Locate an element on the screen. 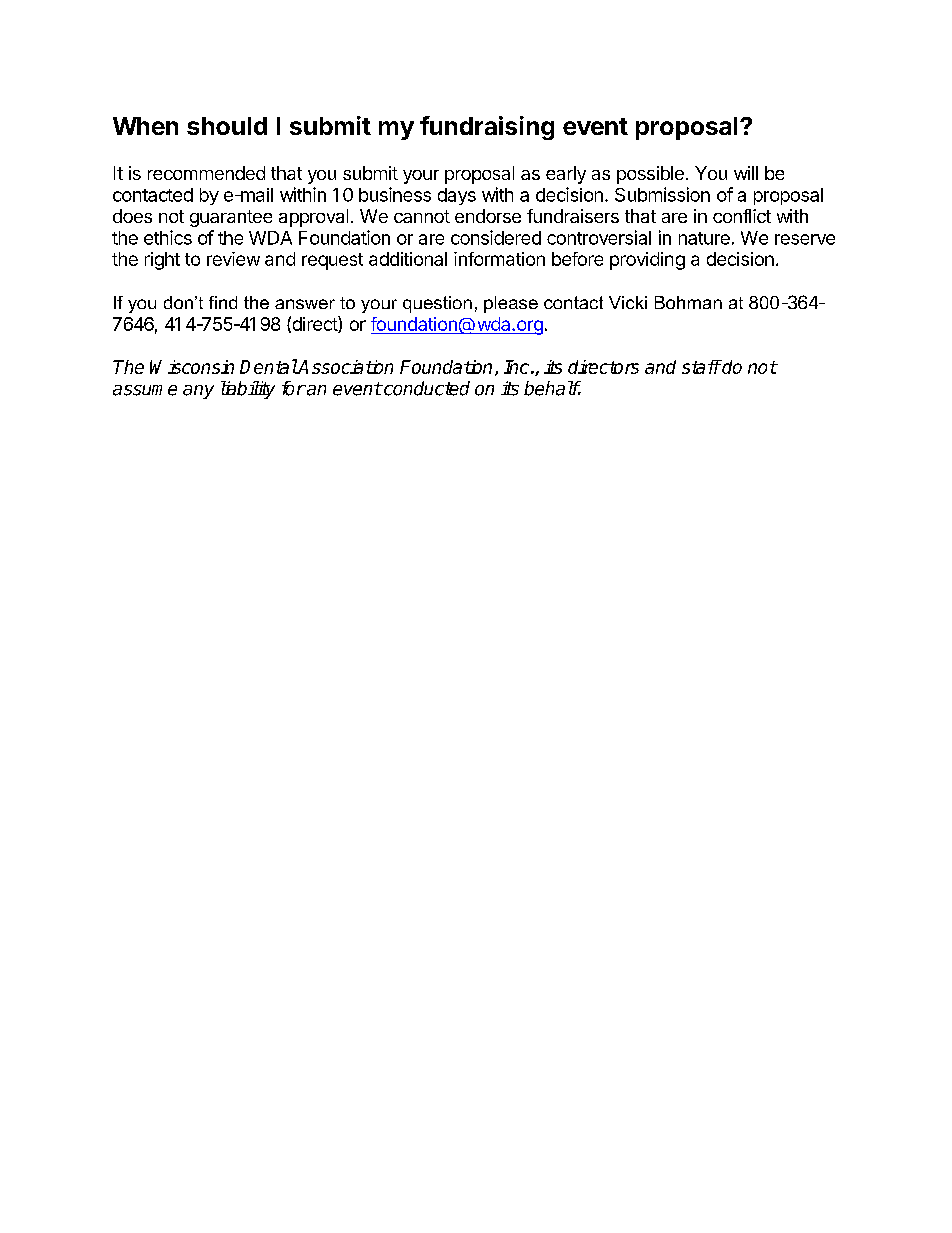  conducted is located at coordinates (426, 388).
